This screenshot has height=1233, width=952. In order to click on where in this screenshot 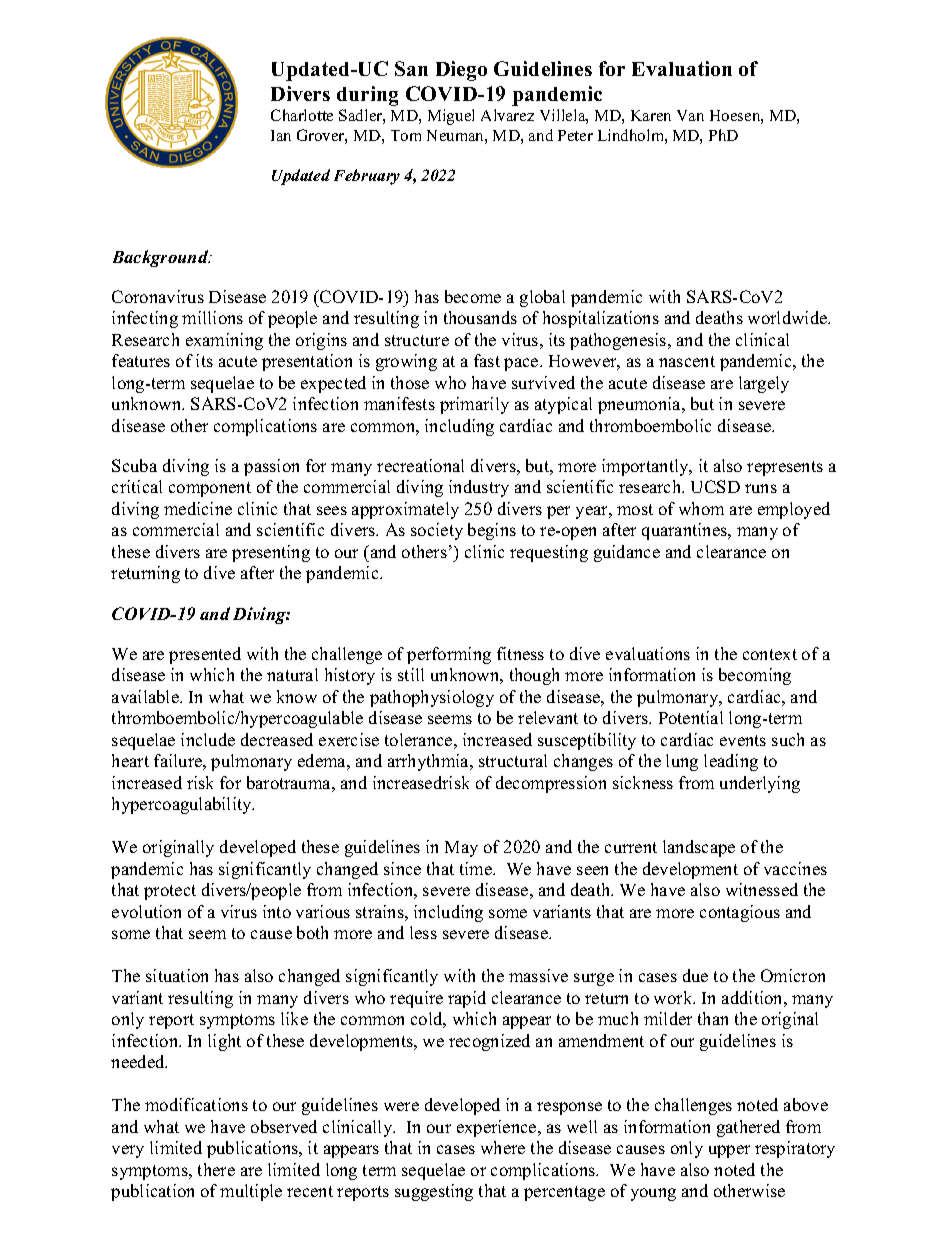, I will do `click(503, 1147)`.
